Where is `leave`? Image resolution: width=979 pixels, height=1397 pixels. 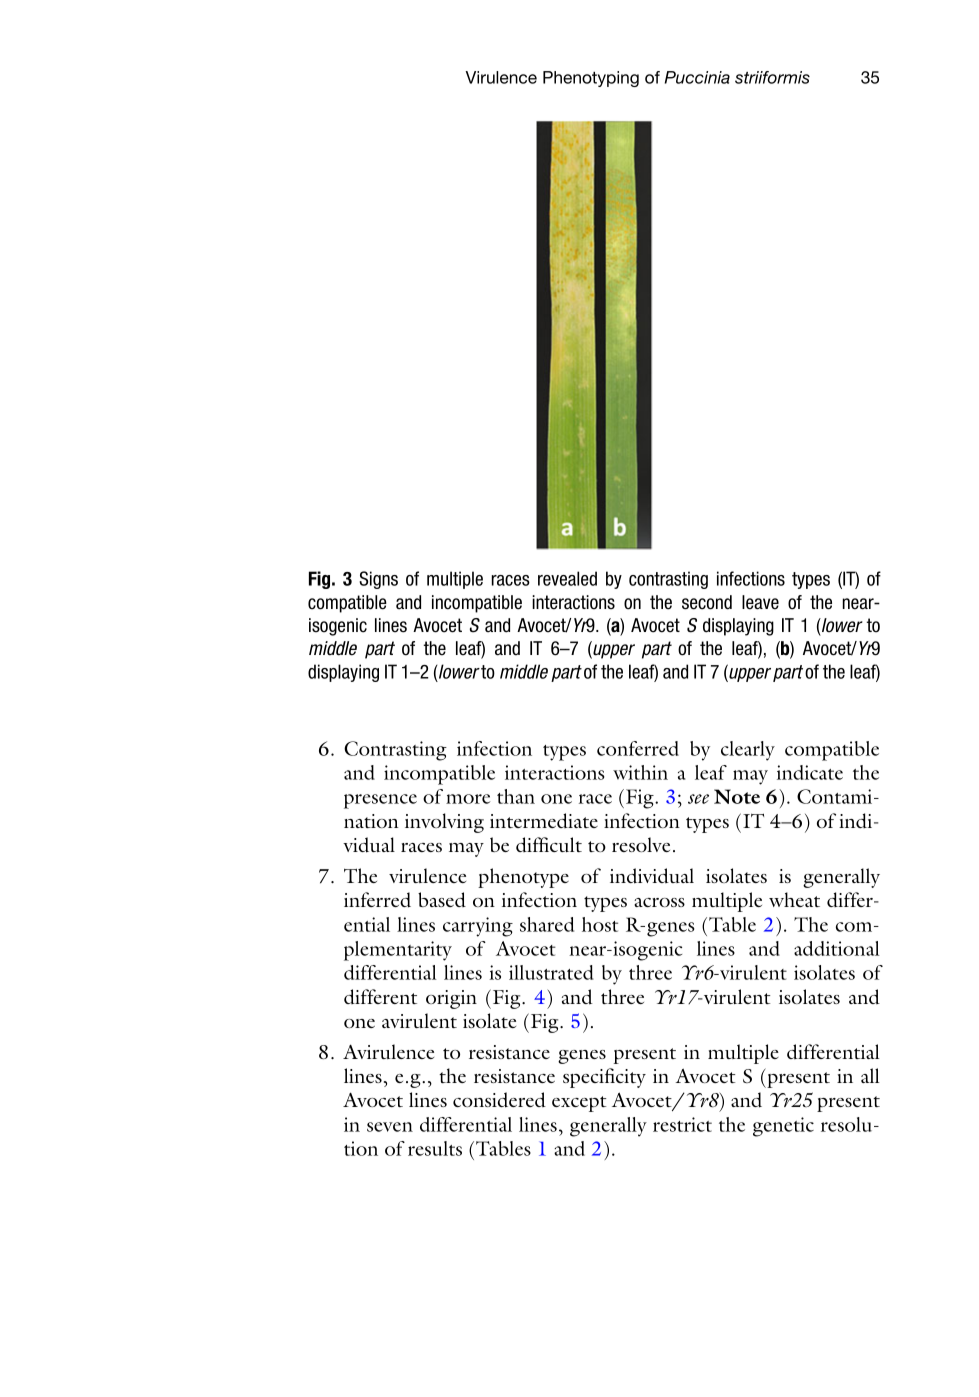
leave is located at coordinates (760, 602).
